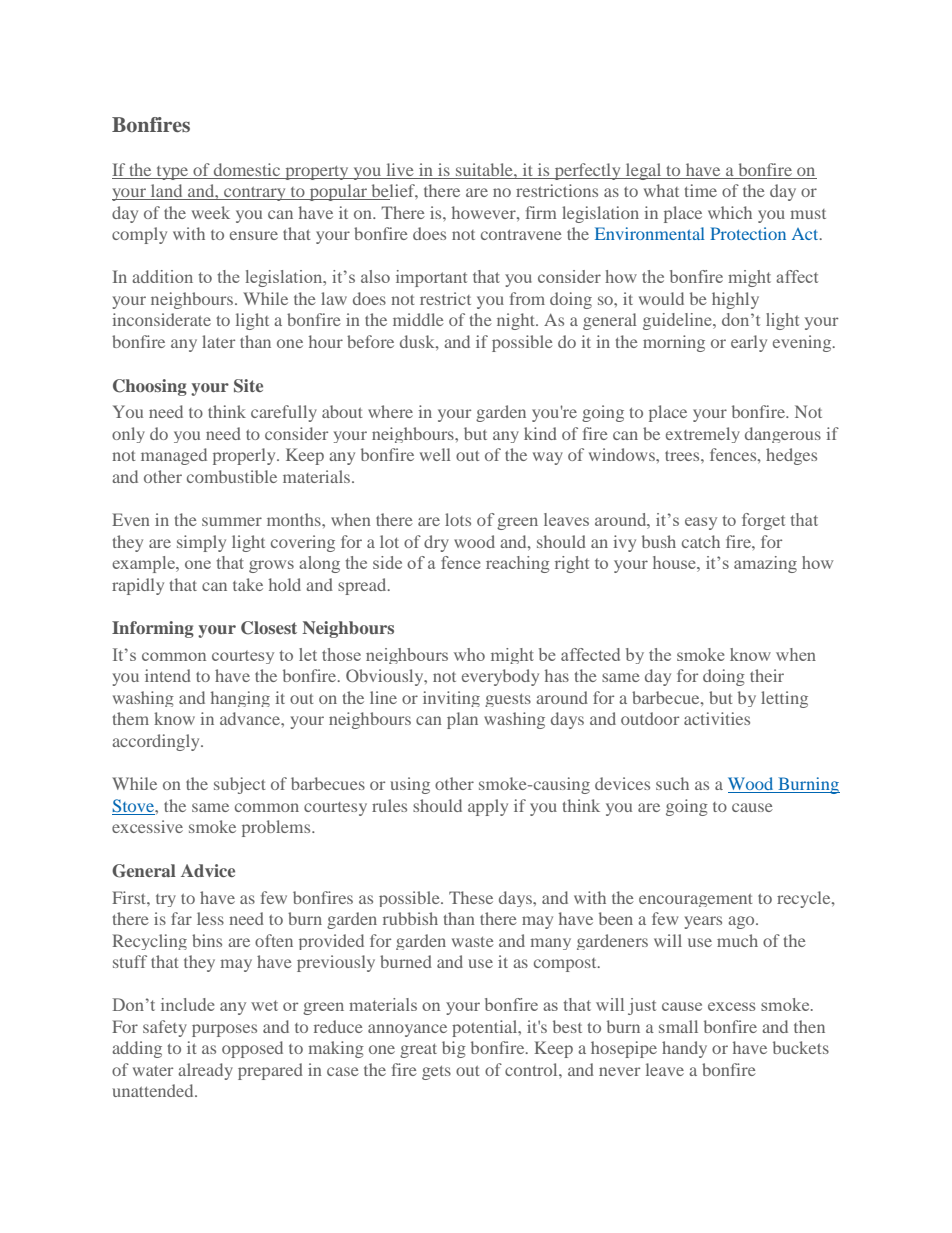 This screenshot has width=952, height=1233. Describe the element at coordinates (205, 1071) in the screenshot. I see `already` at that location.
